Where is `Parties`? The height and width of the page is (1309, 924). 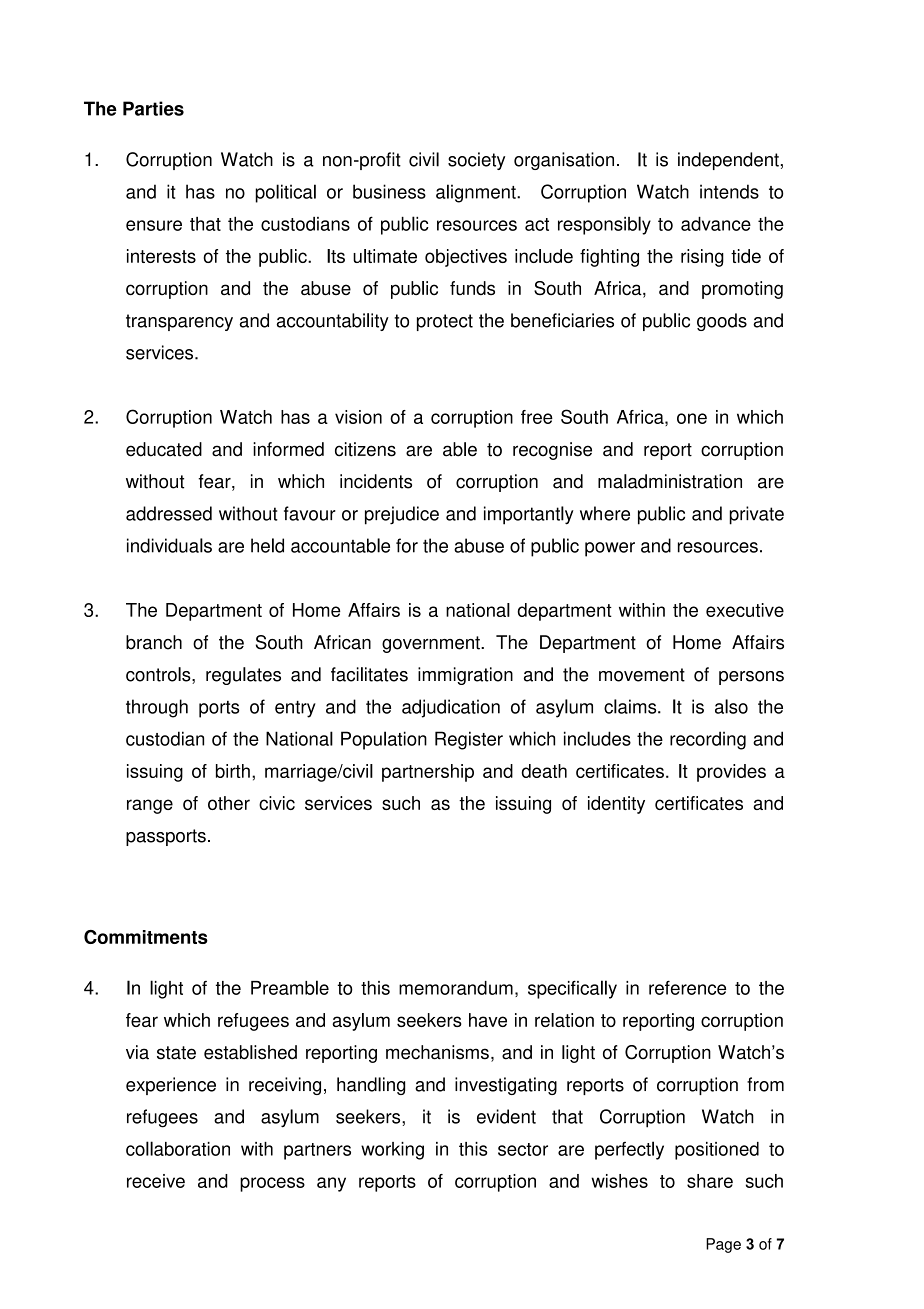
Parties is located at coordinates (153, 108).
